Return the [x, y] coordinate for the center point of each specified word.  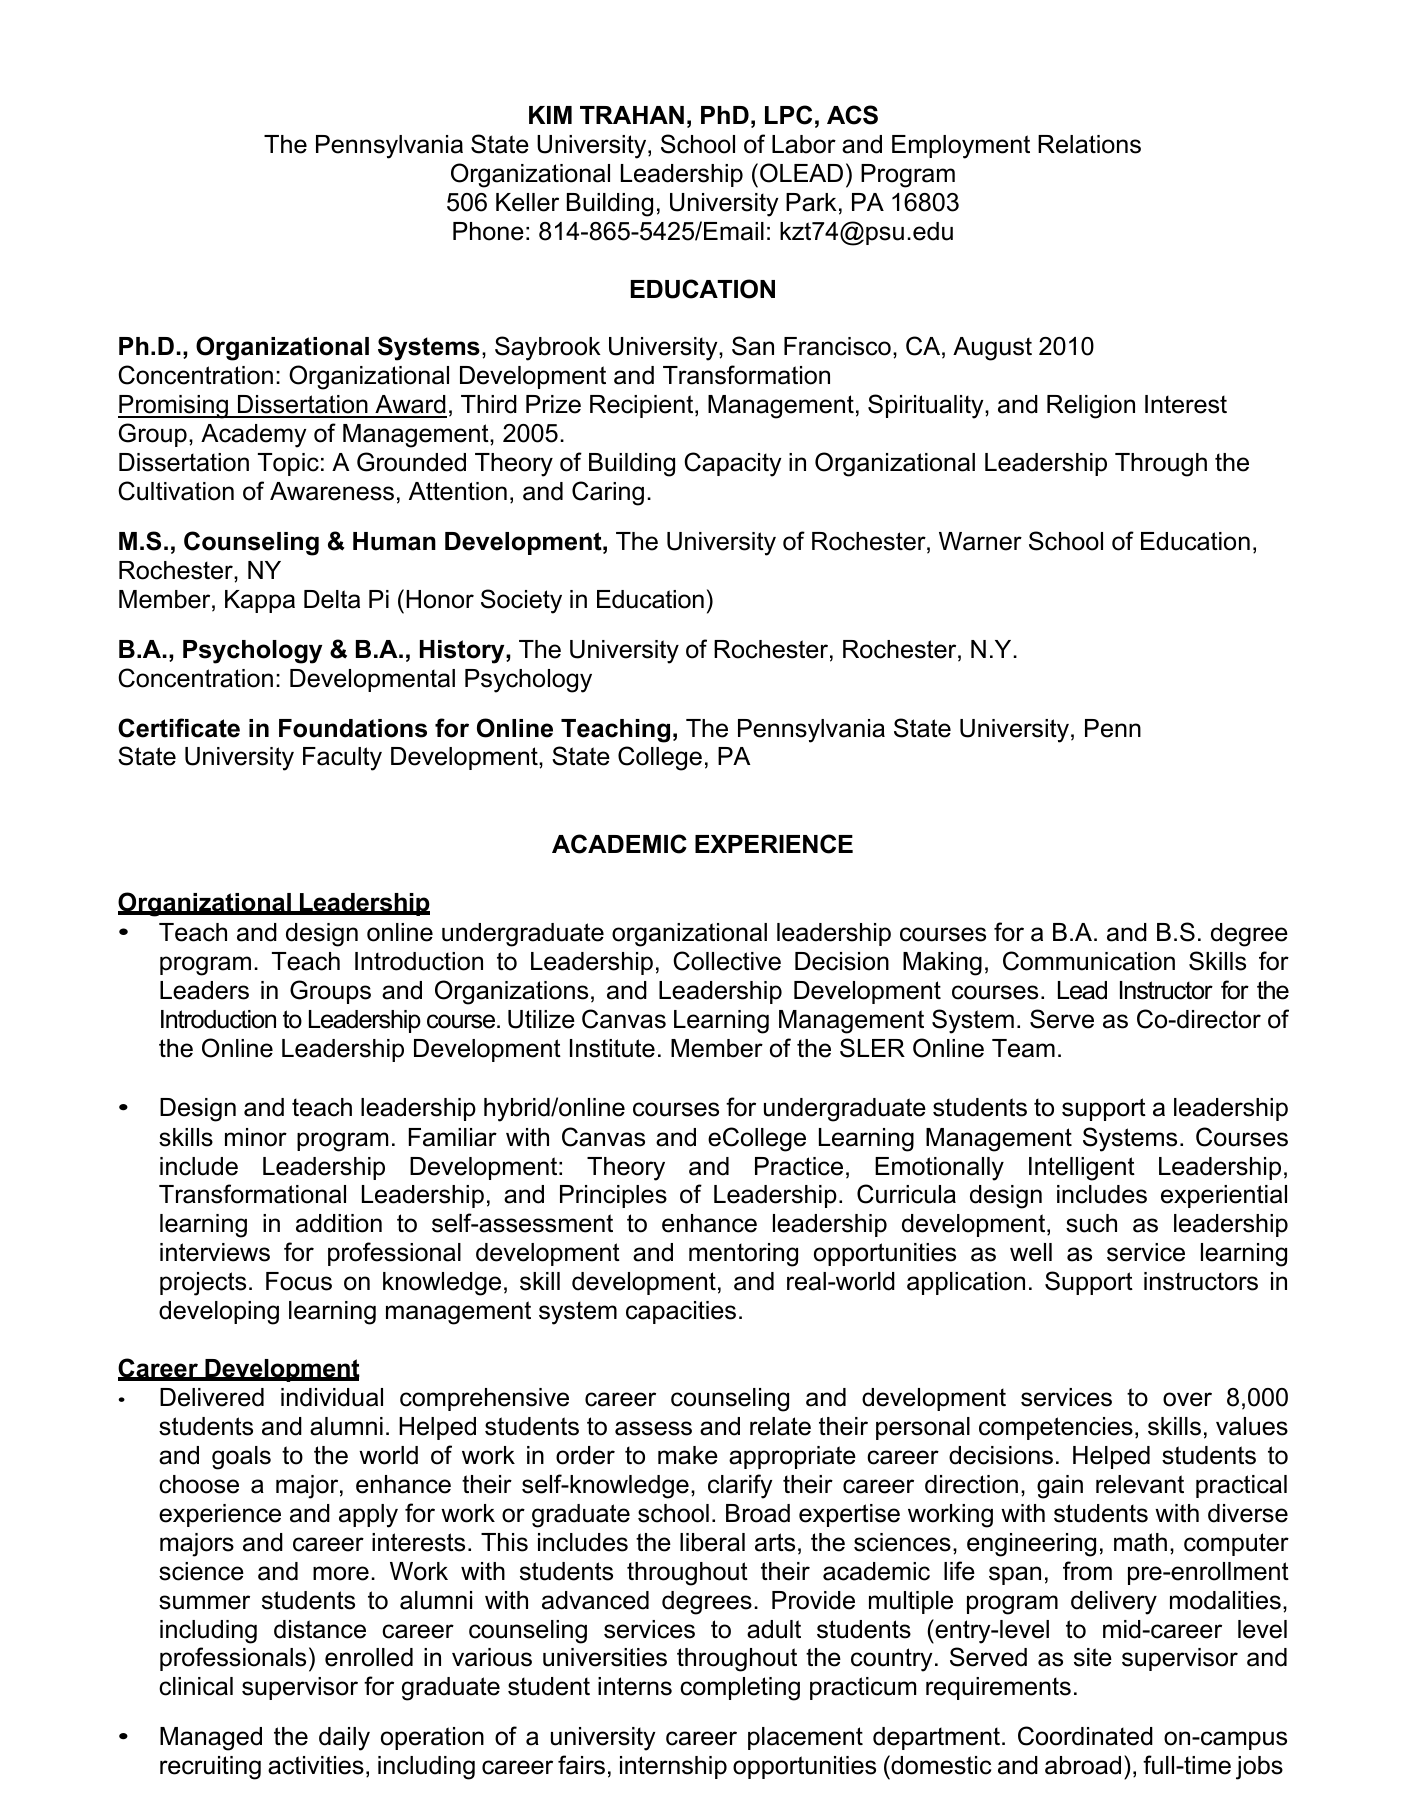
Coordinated [1085, 1736]
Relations [1089, 144]
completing [740, 1689]
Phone [488, 231]
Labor [804, 144]
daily [344, 1739]
